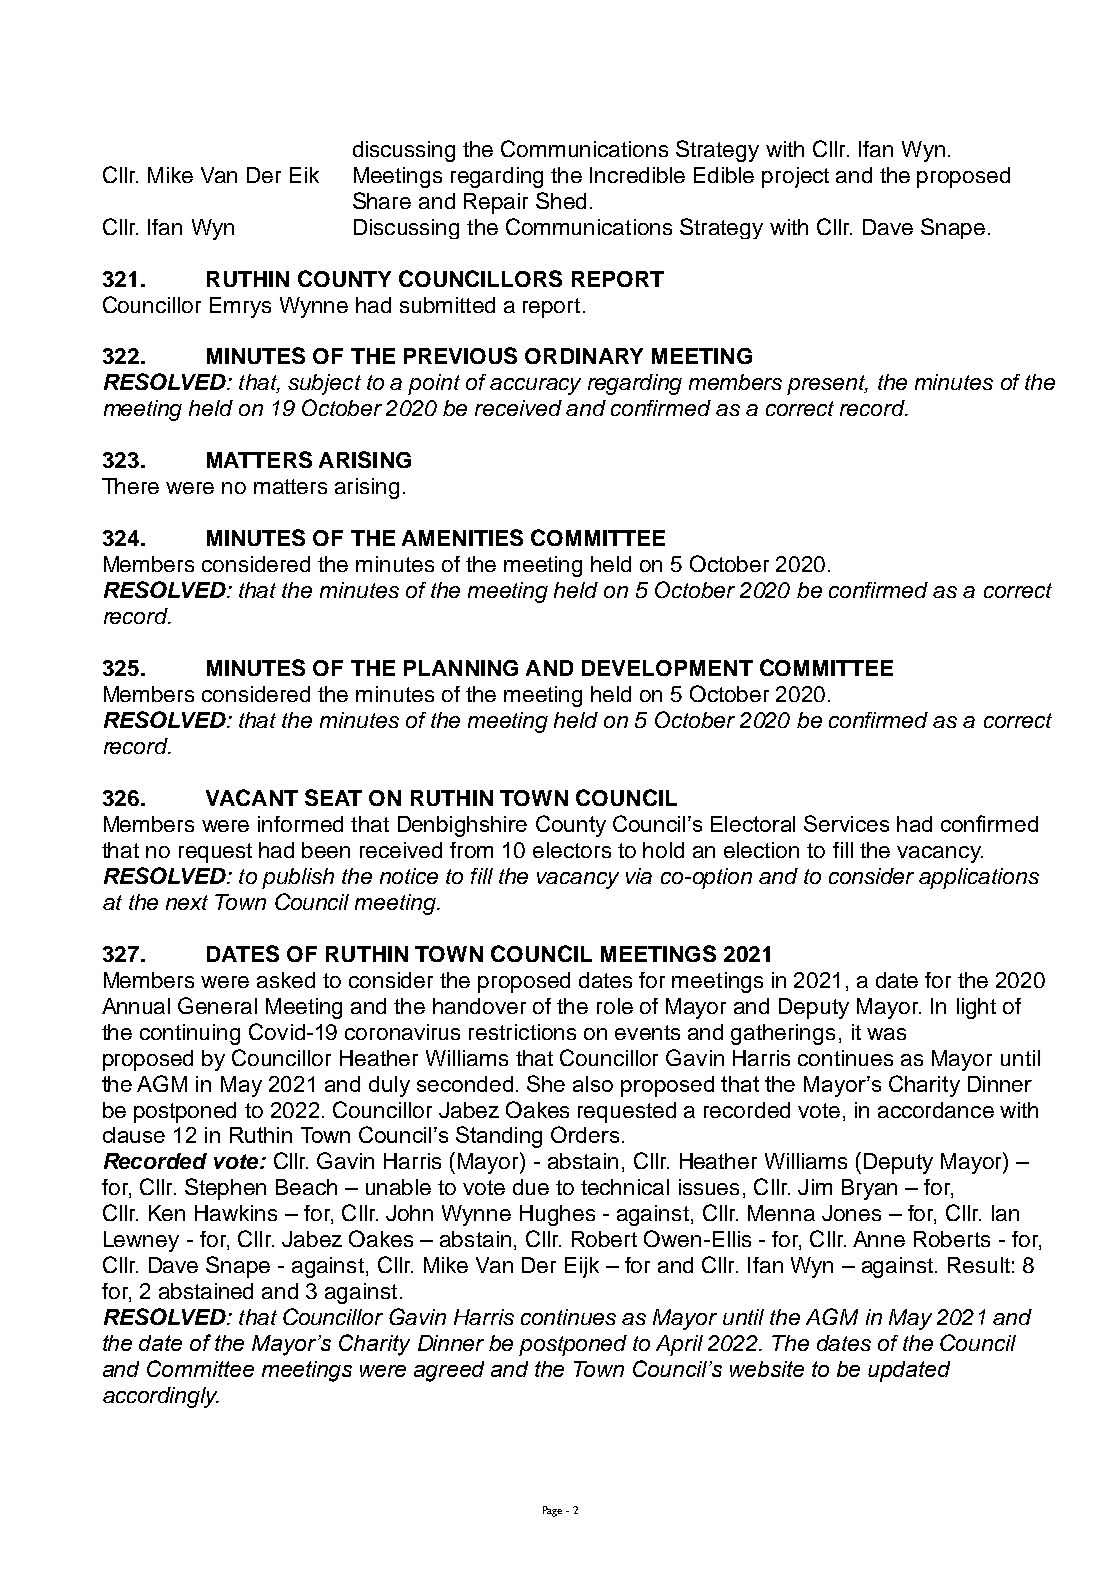 This screenshot has height=1584, width=1120. I want to click on Page, so click(552, 1511).
